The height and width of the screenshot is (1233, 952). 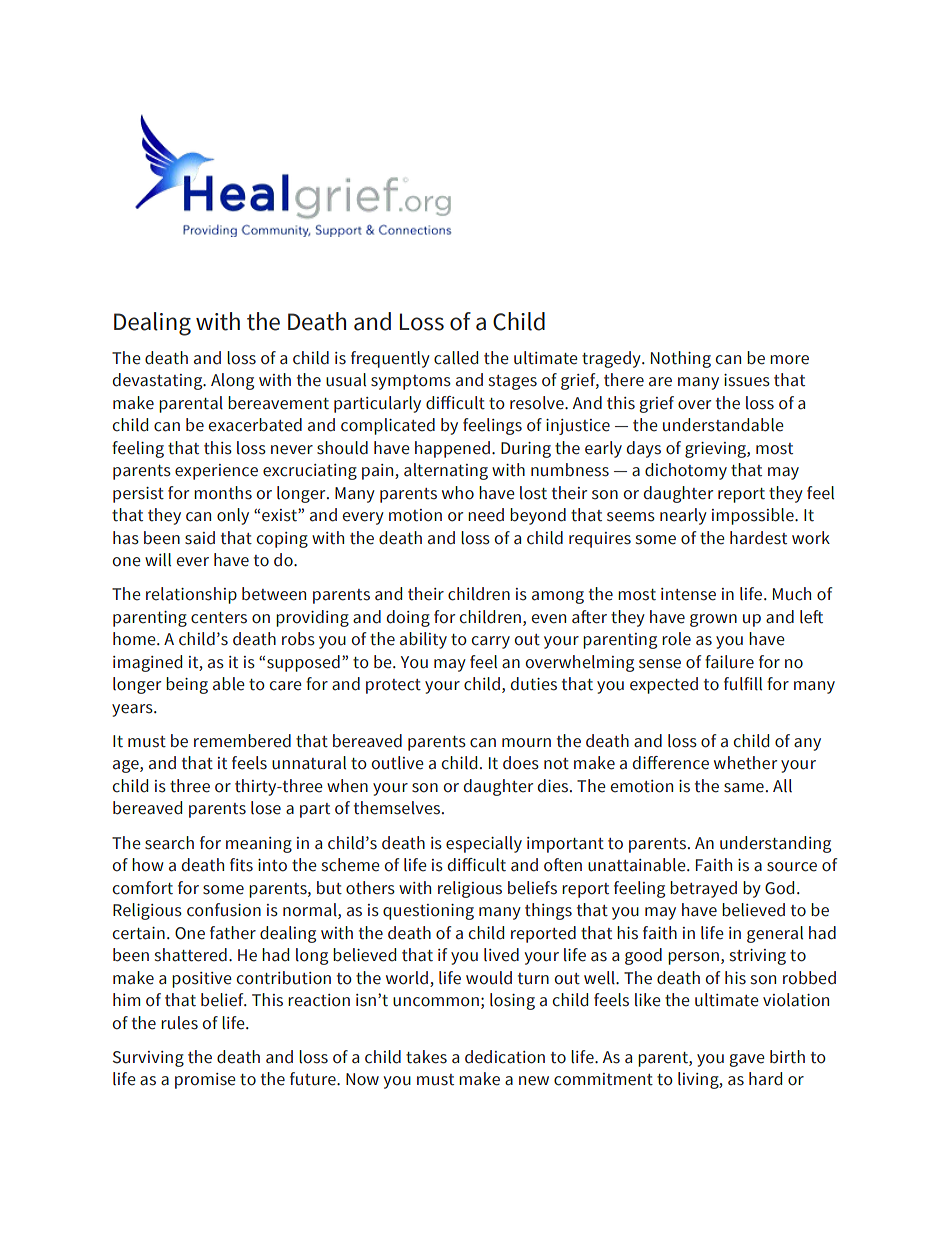 What do you see at coordinates (224, 910) in the screenshot?
I see `confusion` at bounding box center [224, 910].
